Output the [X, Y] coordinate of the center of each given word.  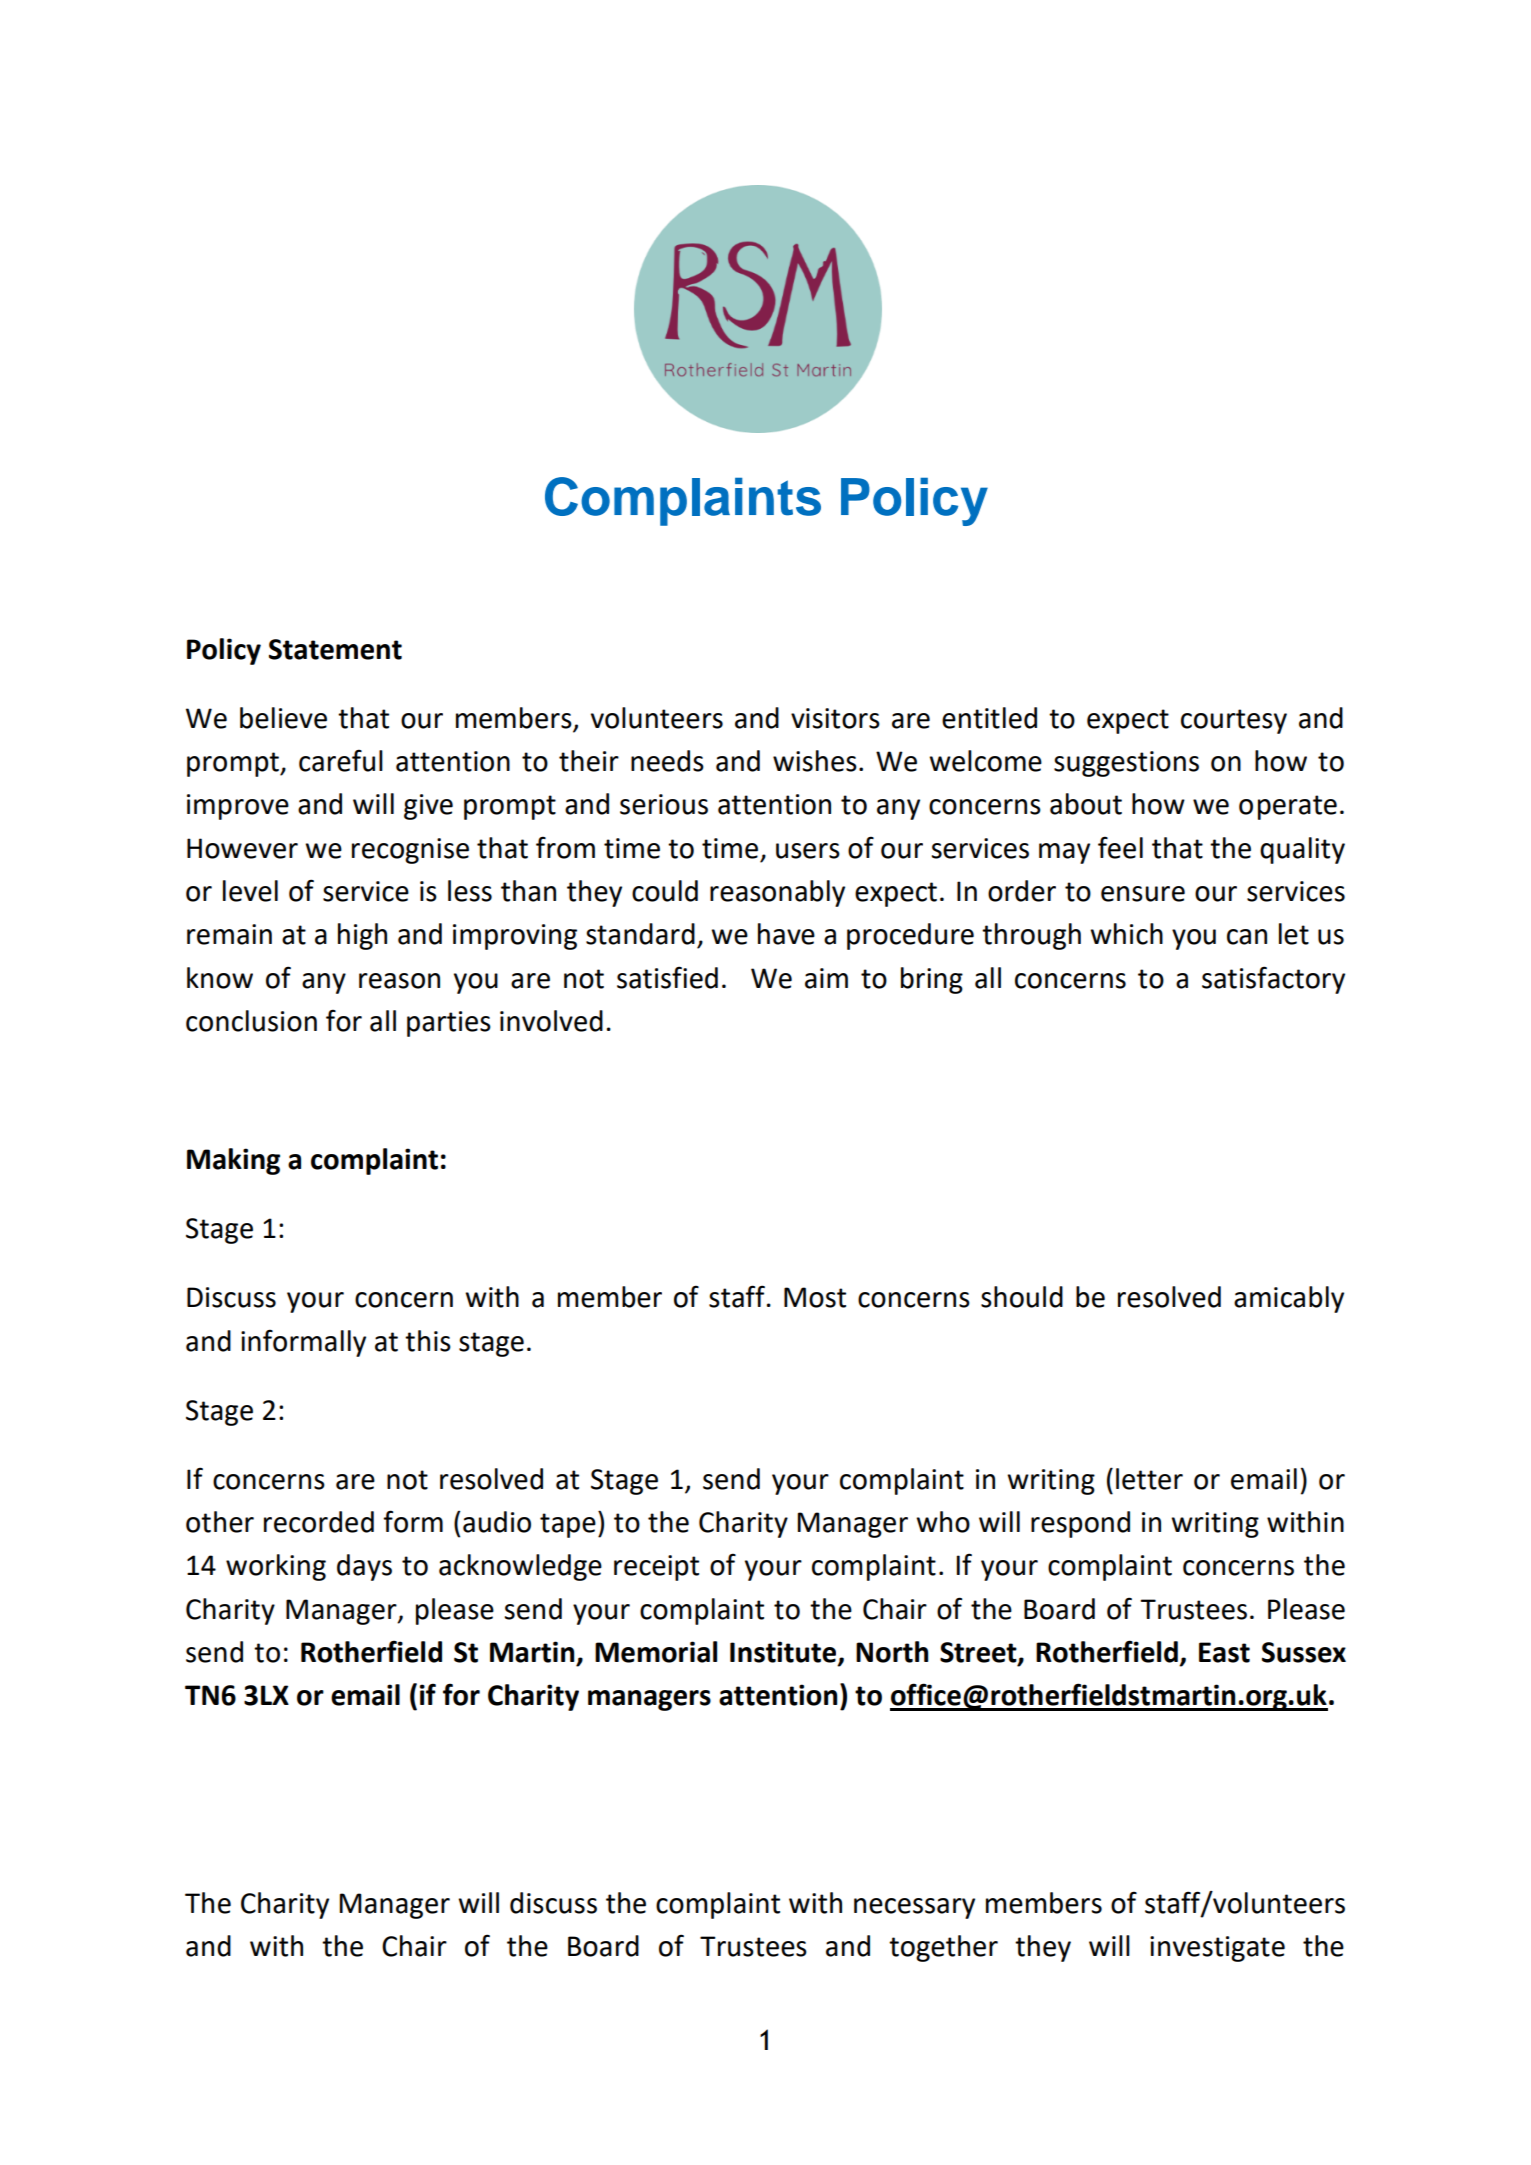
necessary [914, 1908]
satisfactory [1273, 980]
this [428, 1341]
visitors [835, 718]
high [362, 936]
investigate [1217, 1949]
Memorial [656, 1652]
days [364, 1567]
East [1224, 1652]
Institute [784, 1653]
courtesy [1234, 721]
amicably [1289, 1299]
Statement [335, 649]
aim [826, 978]
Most [815, 1297]
